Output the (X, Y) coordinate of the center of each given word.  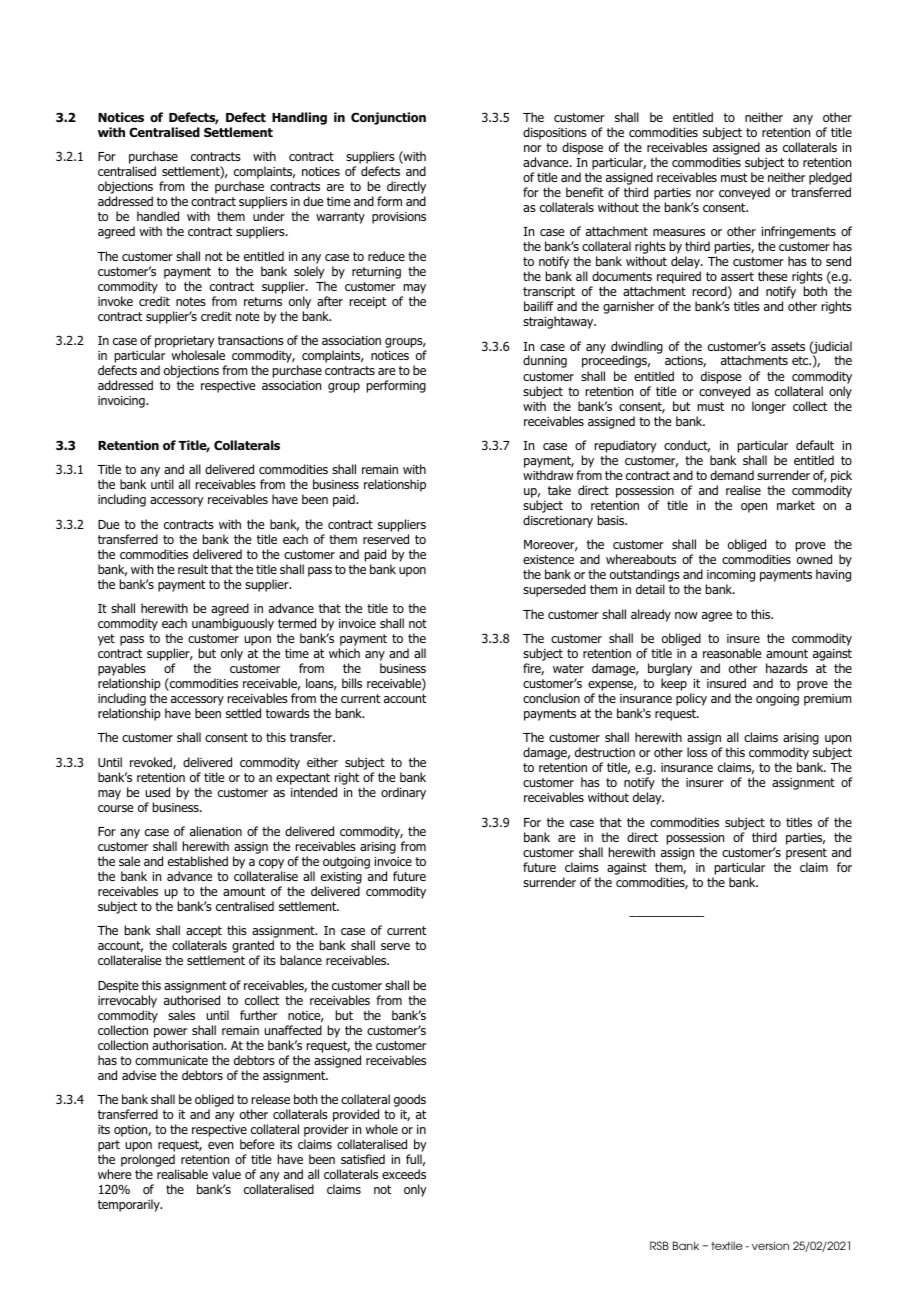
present (806, 854)
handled (158, 216)
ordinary (403, 793)
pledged (830, 178)
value (226, 1174)
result (193, 569)
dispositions (555, 133)
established (198, 861)
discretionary (558, 521)
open (754, 508)
